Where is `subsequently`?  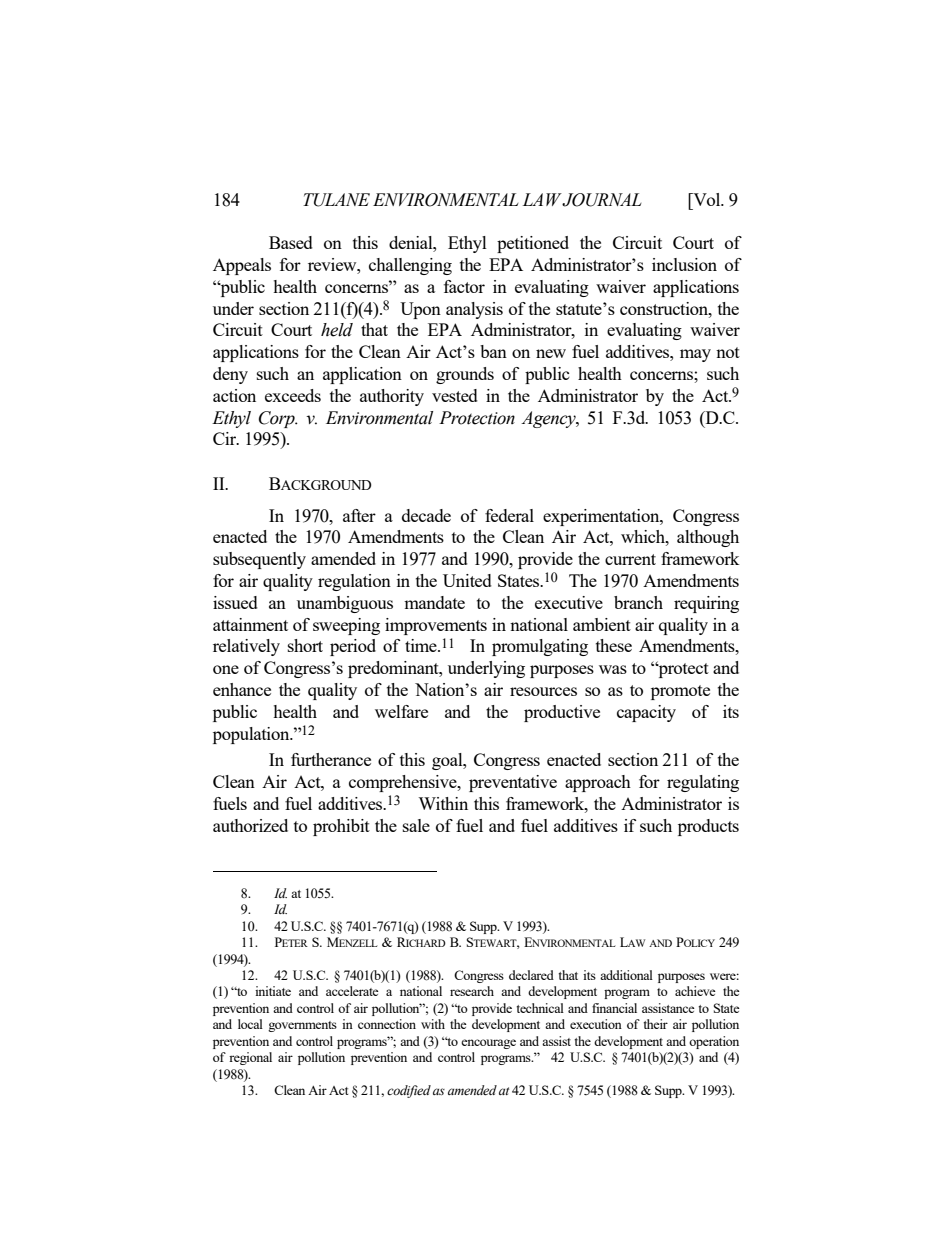 subsequently is located at coordinates (259, 560).
